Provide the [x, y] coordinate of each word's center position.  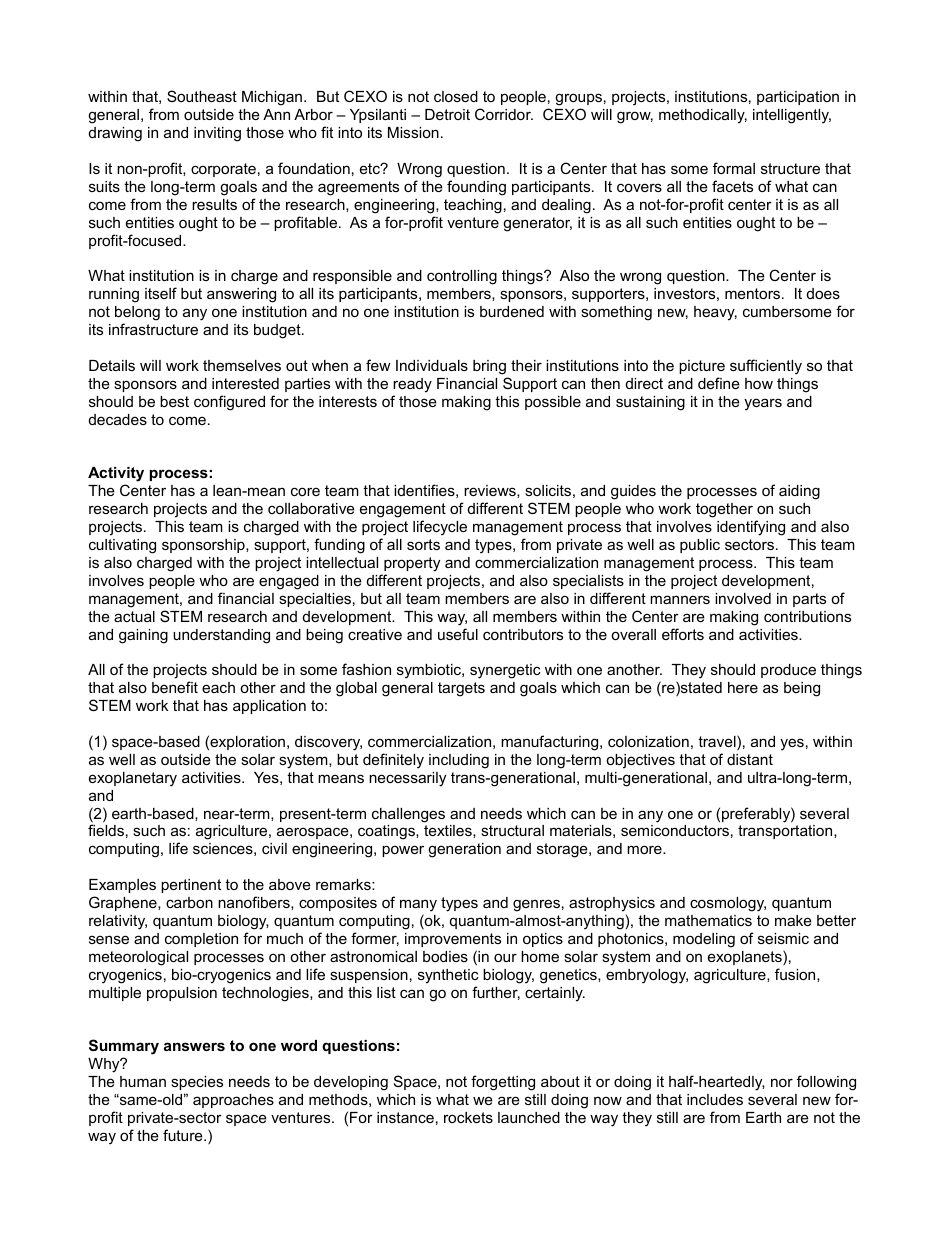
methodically [703, 116]
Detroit [447, 114]
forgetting [503, 1083]
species [197, 1083]
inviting [217, 134]
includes [715, 1099]
